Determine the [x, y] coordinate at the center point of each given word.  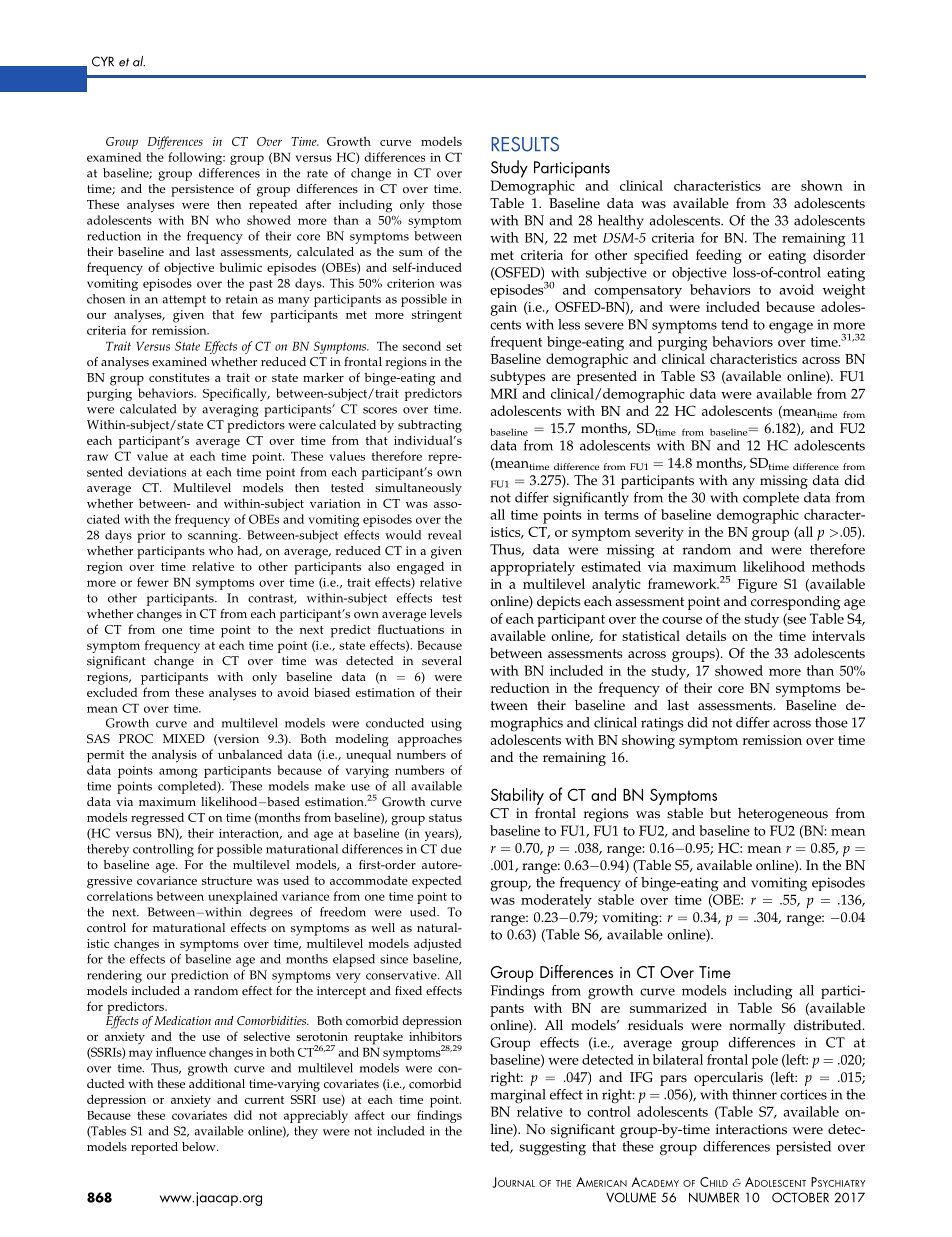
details [706, 635]
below [200, 1147]
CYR [103, 61]
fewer [153, 582]
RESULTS [525, 144]
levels [446, 614]
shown [822, 185]
